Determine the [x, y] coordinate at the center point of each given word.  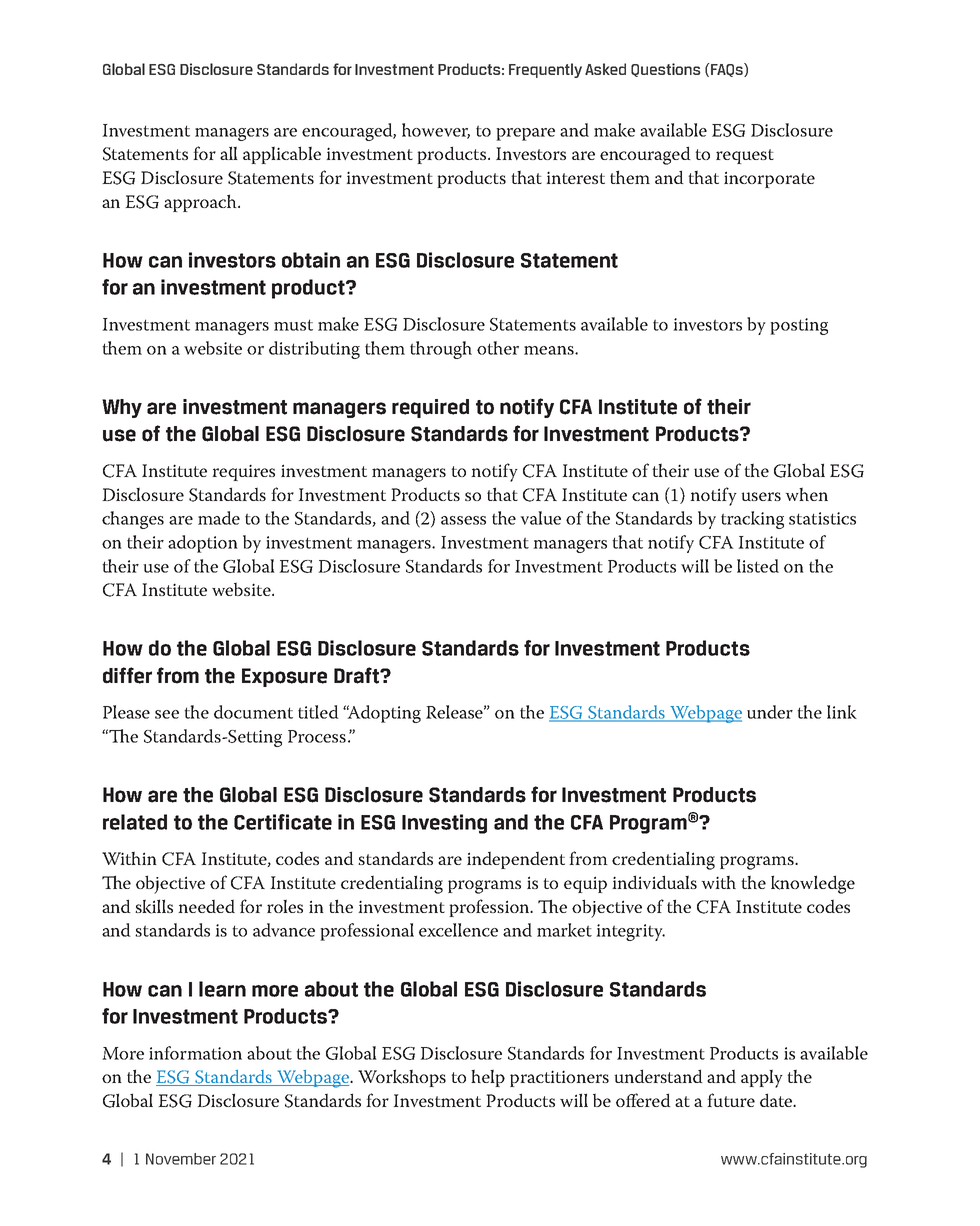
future [731, 1100]
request [745, 156]
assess [463, 520]
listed [758, 566]
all [229, 153]
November [181, 1159]
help [488, 1078]
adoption [203, 544]
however [436, 131]
